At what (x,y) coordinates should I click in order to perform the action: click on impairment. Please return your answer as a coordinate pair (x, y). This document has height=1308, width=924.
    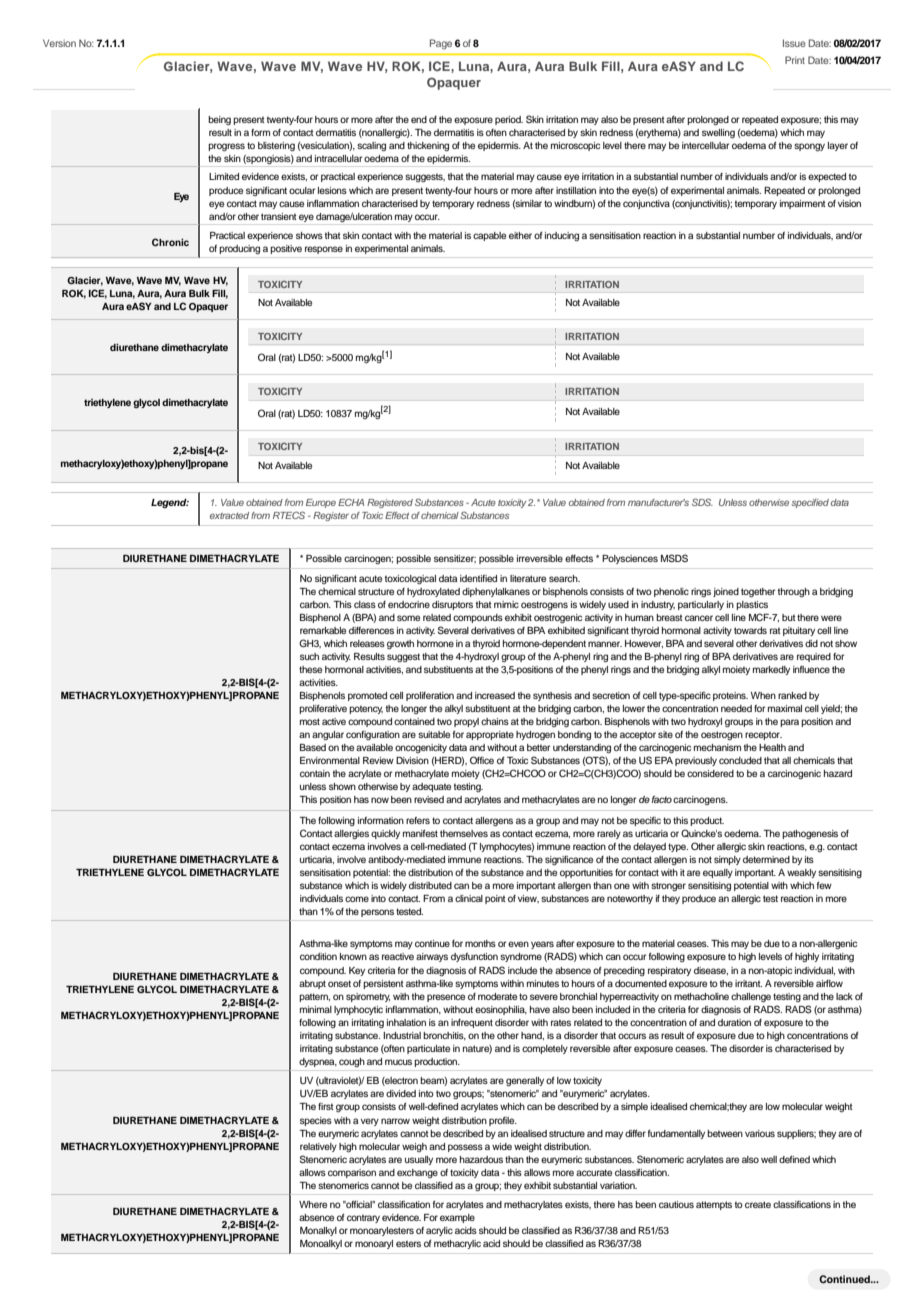
    Looking at the image, I should click on (803, 204).
